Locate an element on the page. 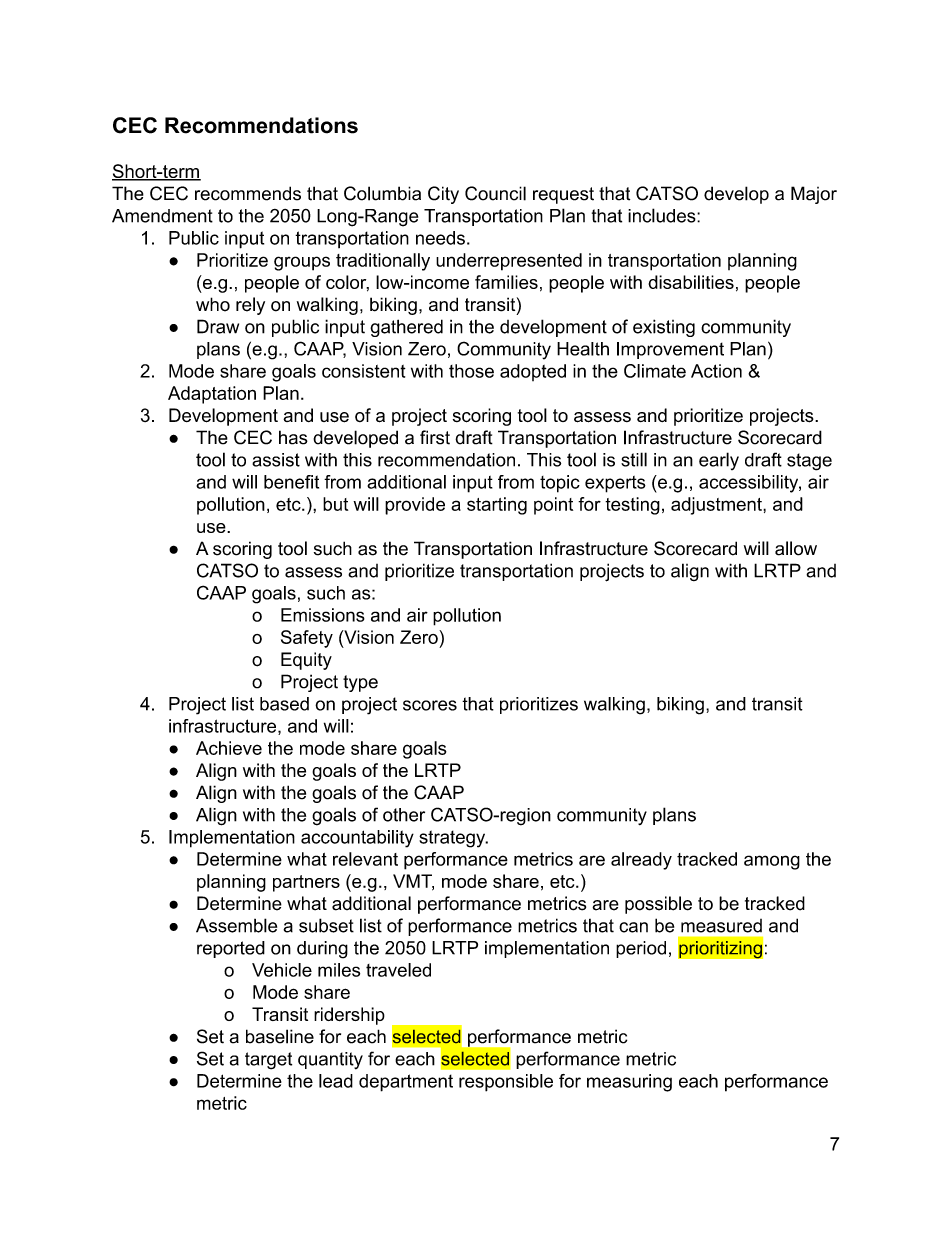 The height and width of the image is (1233, 952). includes is located at coordinates (663, 215).
